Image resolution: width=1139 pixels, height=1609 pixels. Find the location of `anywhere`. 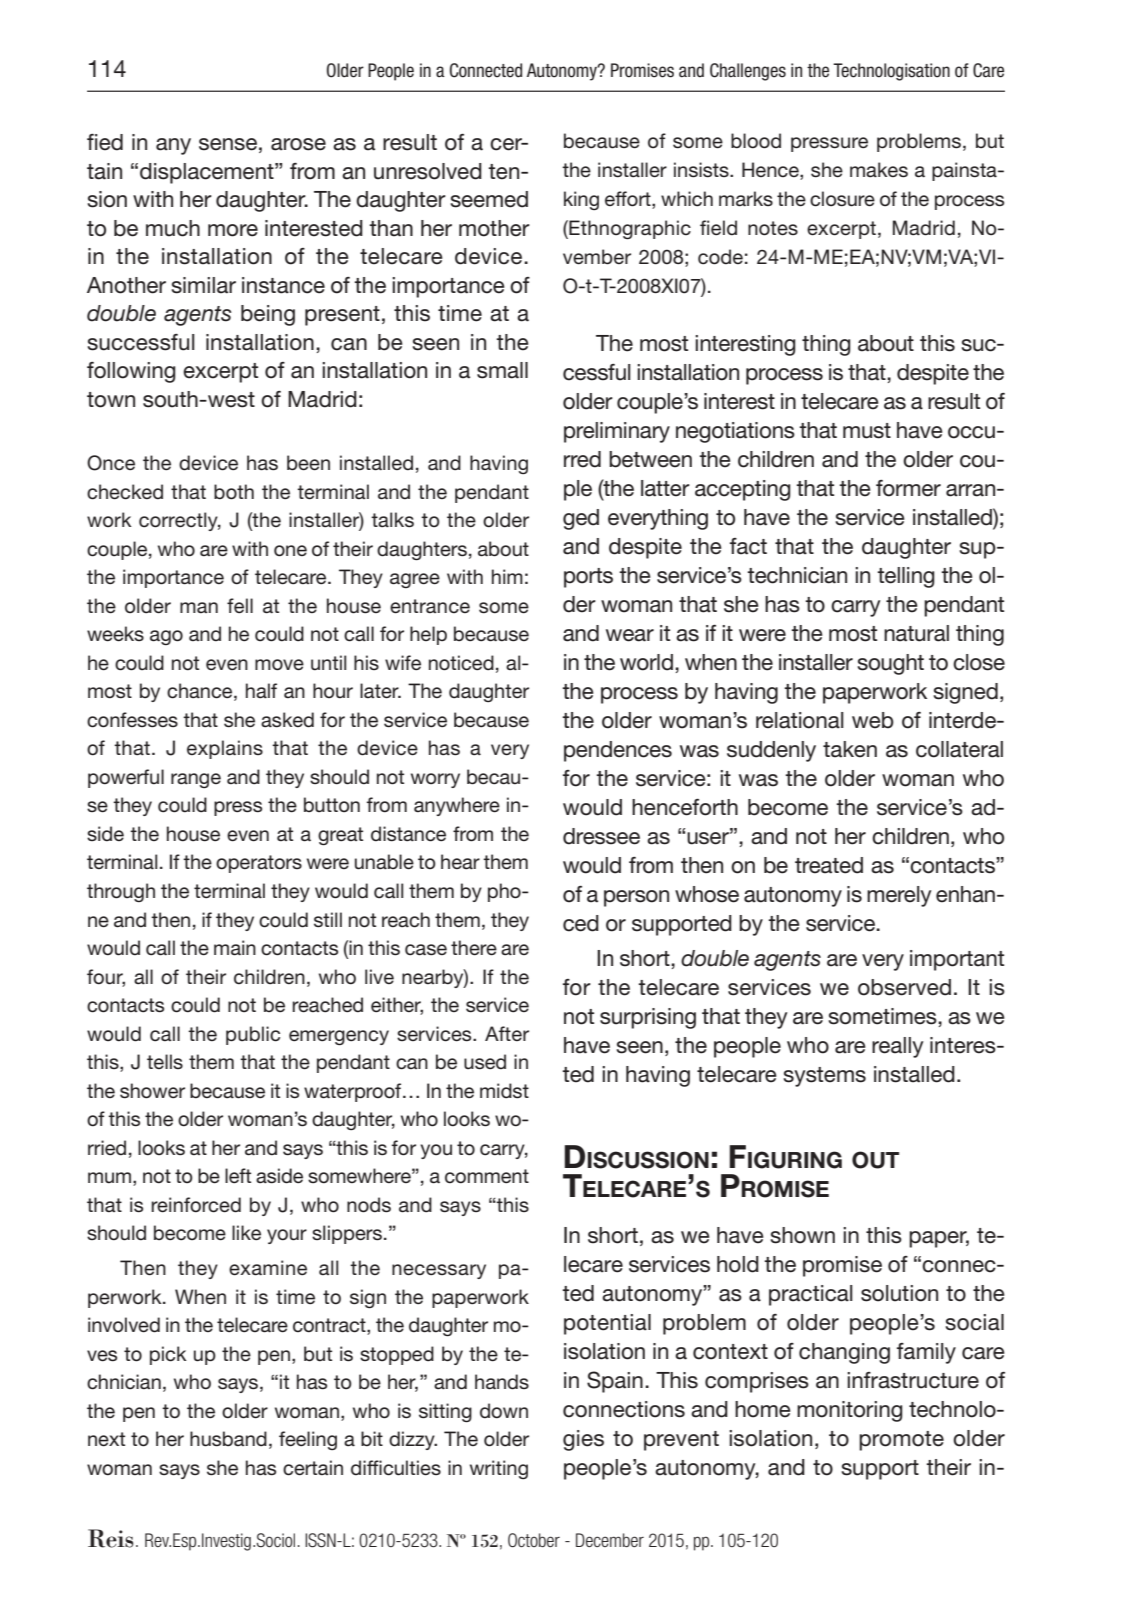

anywhere is located at coordinates (457, 806).
